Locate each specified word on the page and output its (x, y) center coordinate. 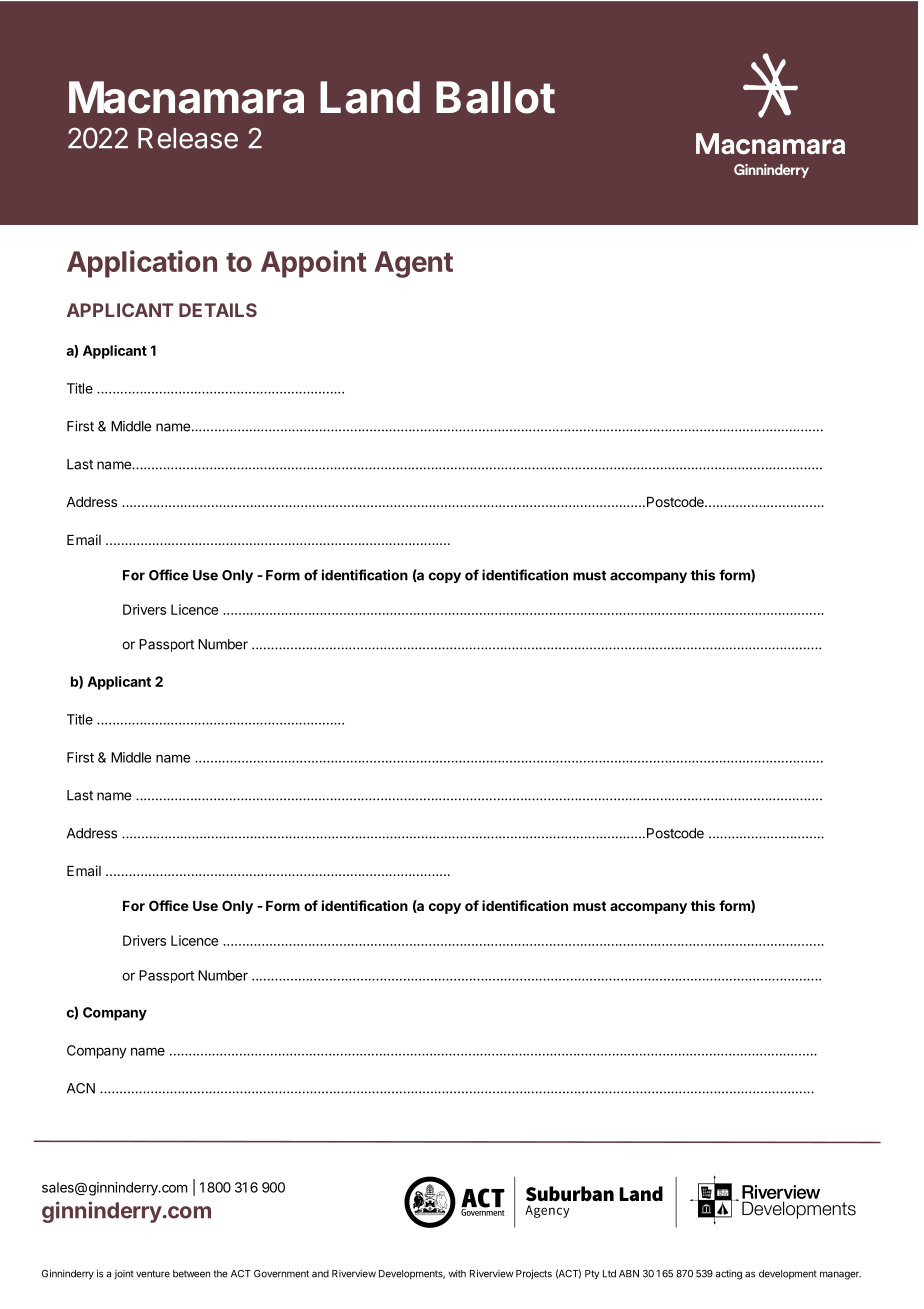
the (220, 1274)
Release (188, 138)
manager (840, 1275)
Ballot (495, 97)
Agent (413, 264)
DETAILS (218, 310)
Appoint (314, 264)
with (457, 1274)
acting (728, 1275)
